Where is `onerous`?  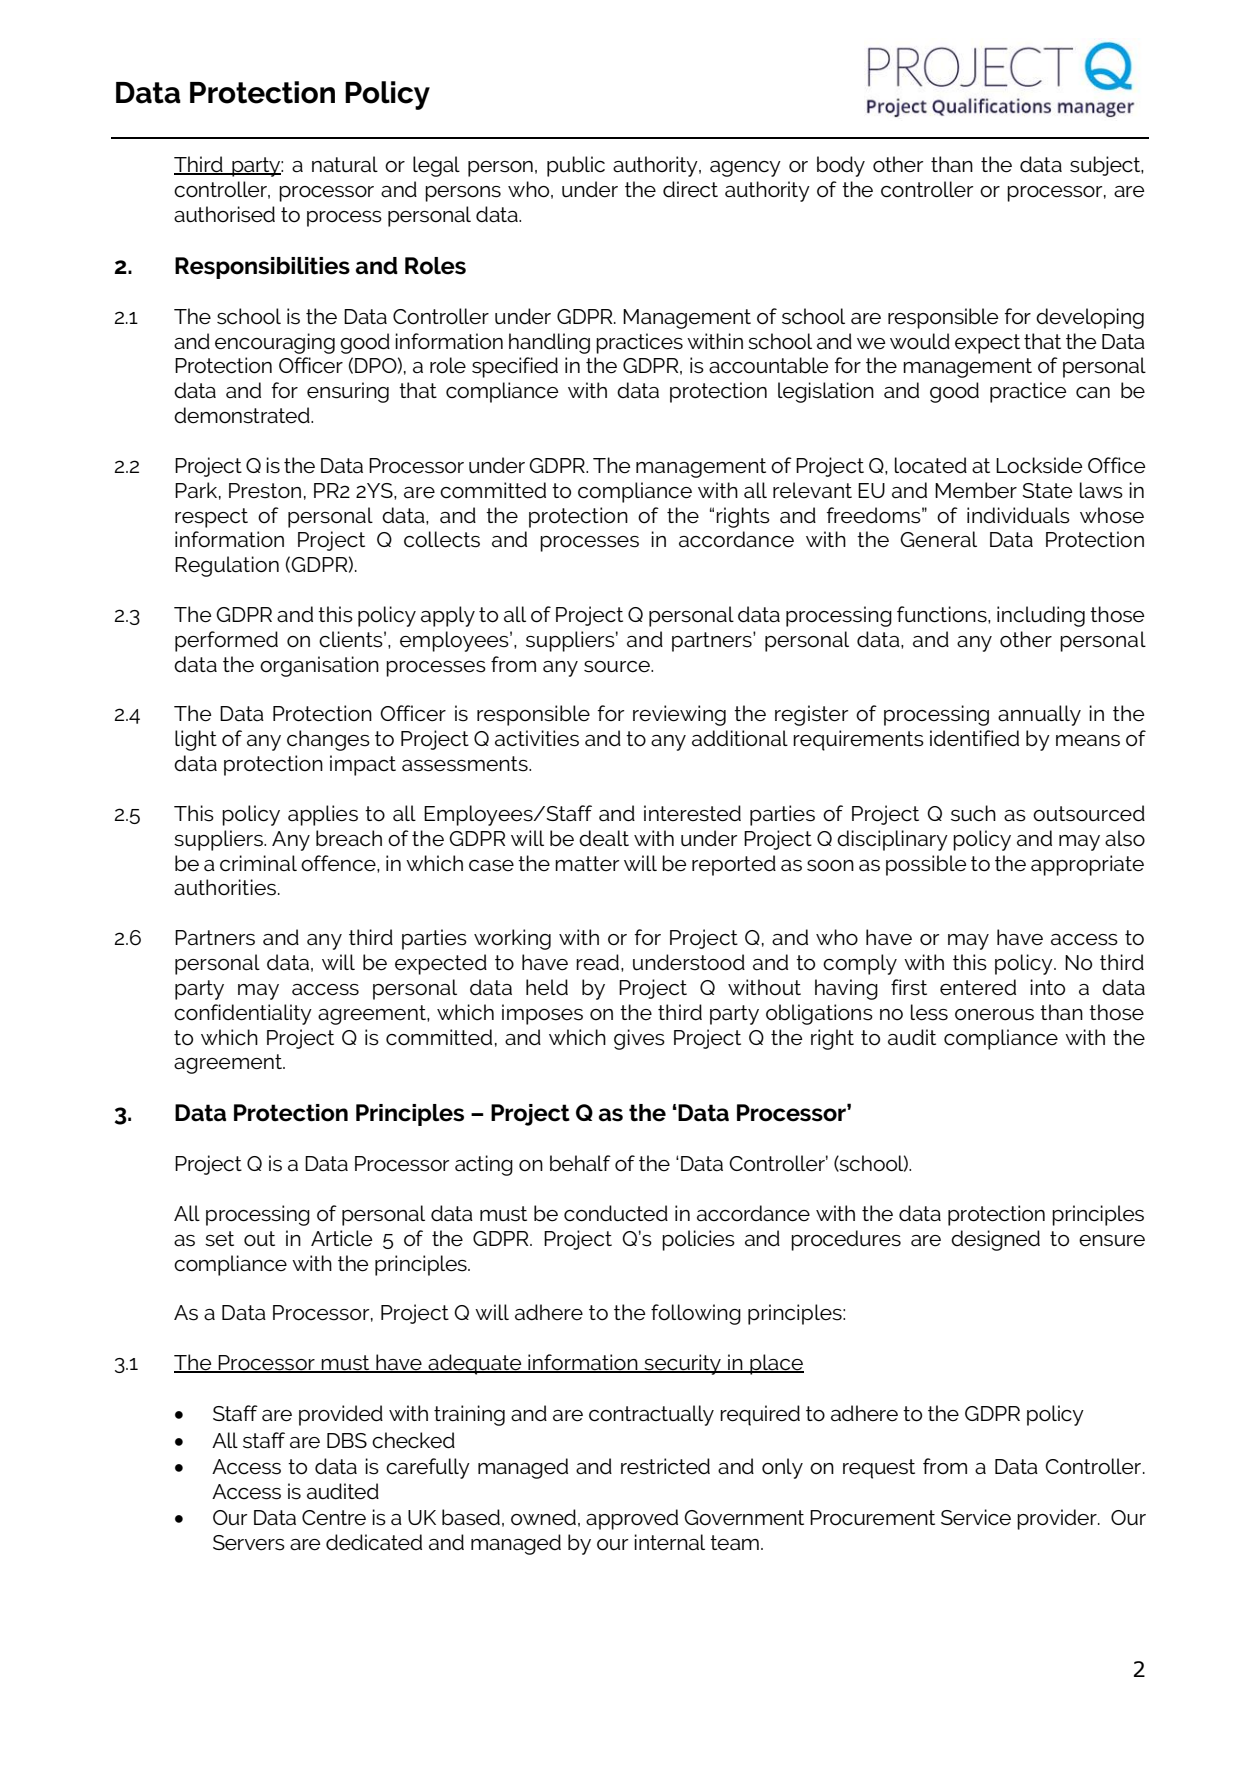 onerous is located at coordinates (994, 1015).
